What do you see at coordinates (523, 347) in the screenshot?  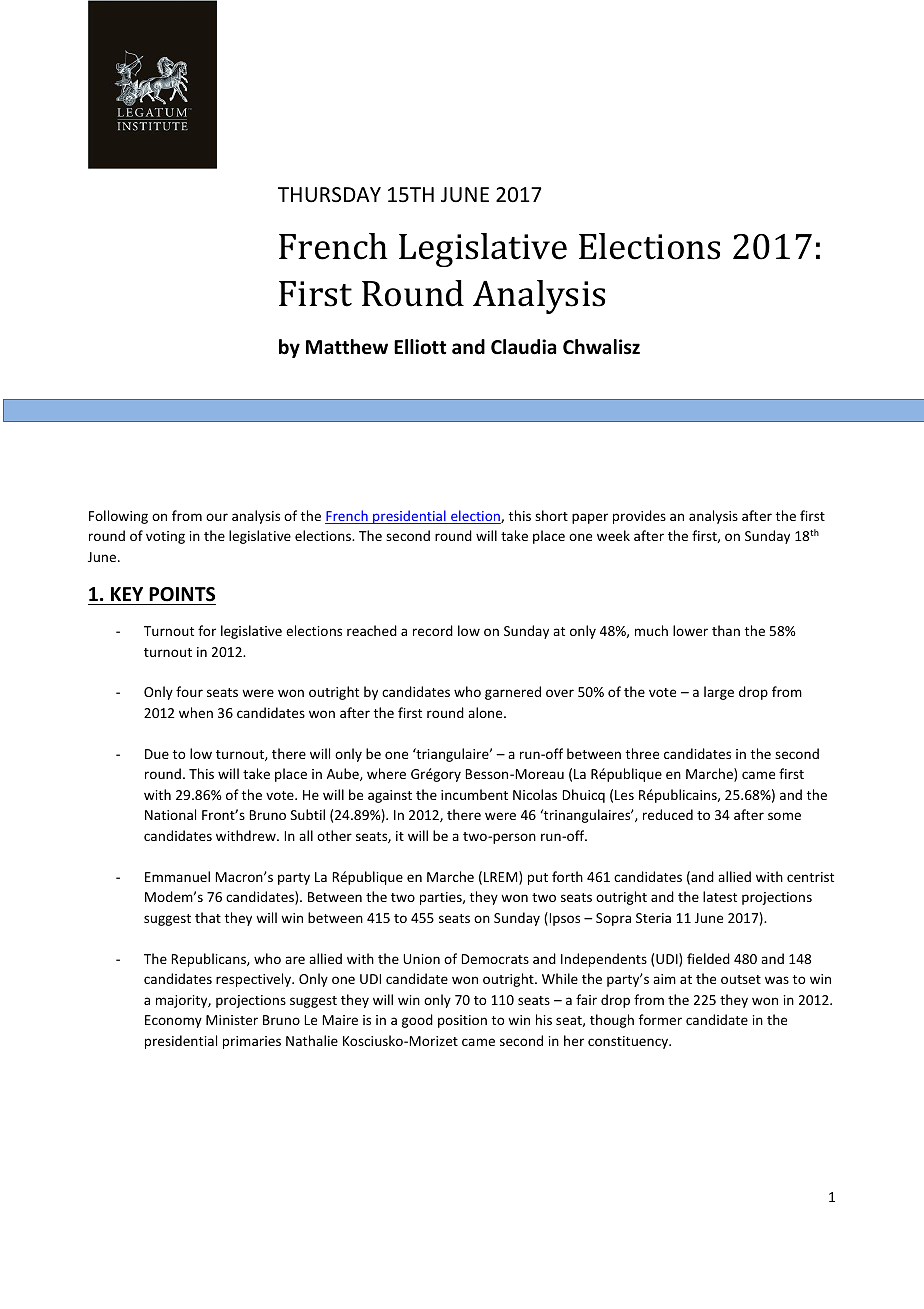 I see `Claudia` at bounding box center [523, 347].
